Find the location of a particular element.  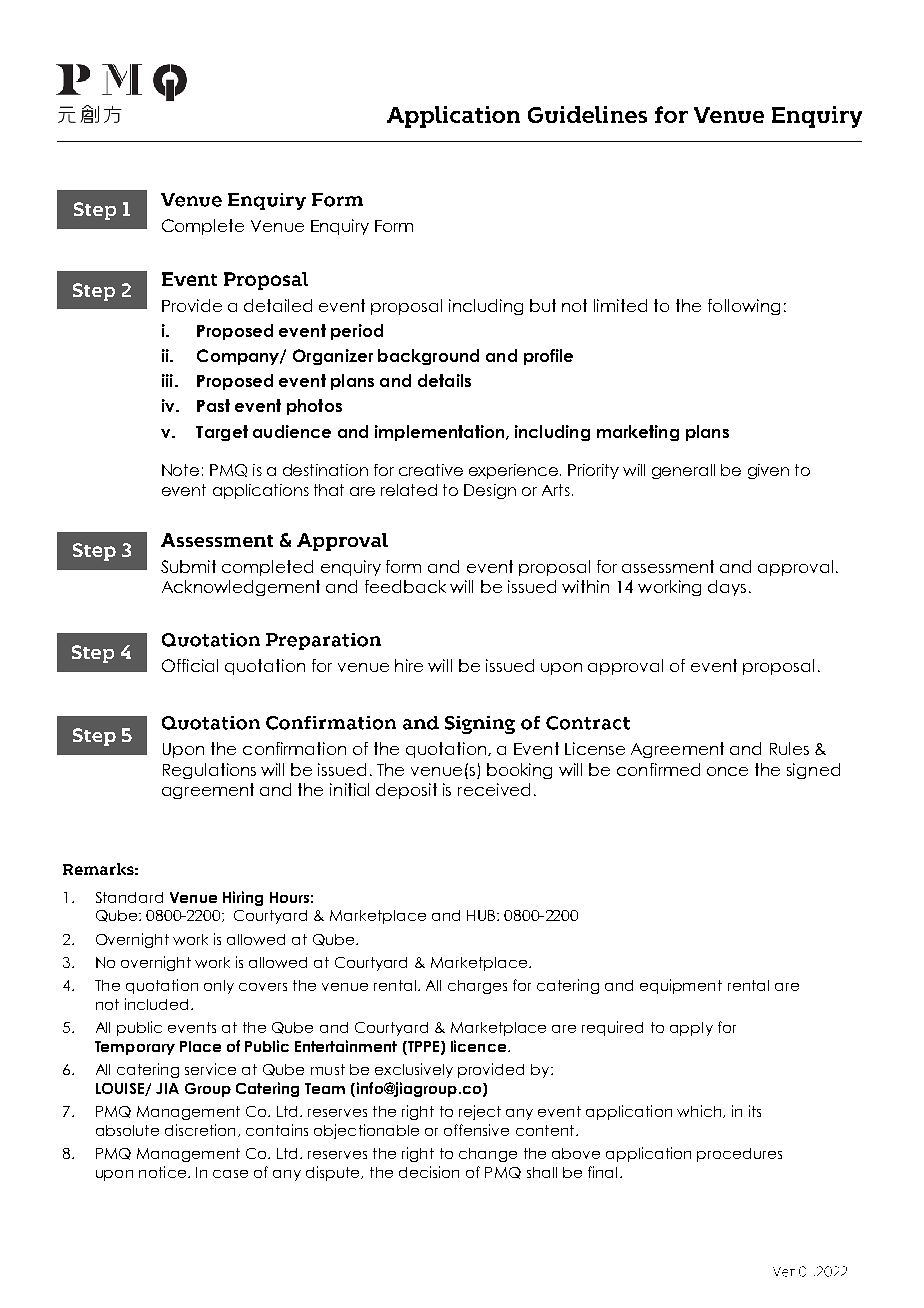

background is located at coordinates (428, 357).
